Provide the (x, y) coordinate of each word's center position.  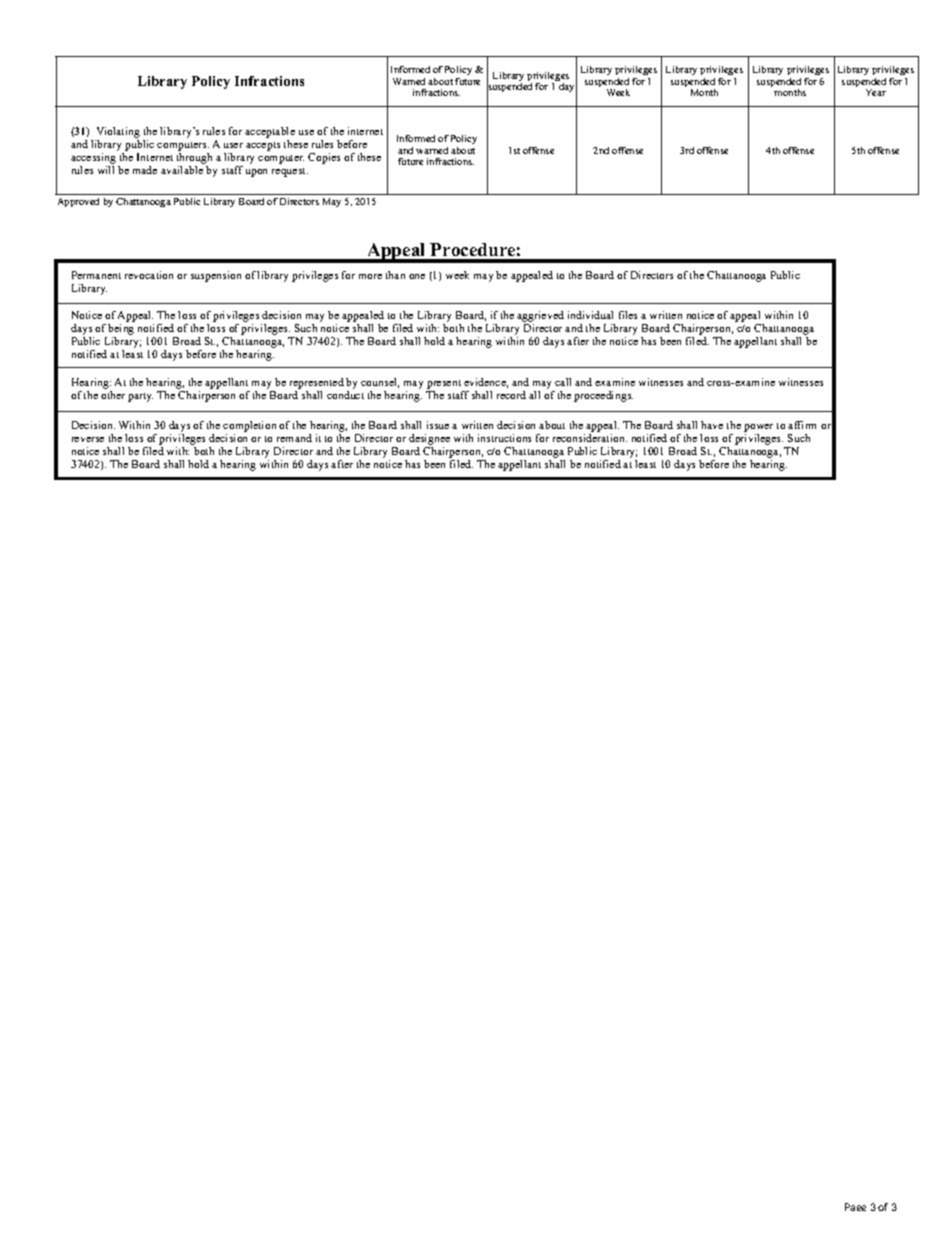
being (121, 329)
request (290, 172)
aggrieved (540, 316)
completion (249, 426)
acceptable (270, 132)
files (628, 315)
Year (876, 92)
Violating (118, 132)
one (417, 276)
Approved (78, 202)
